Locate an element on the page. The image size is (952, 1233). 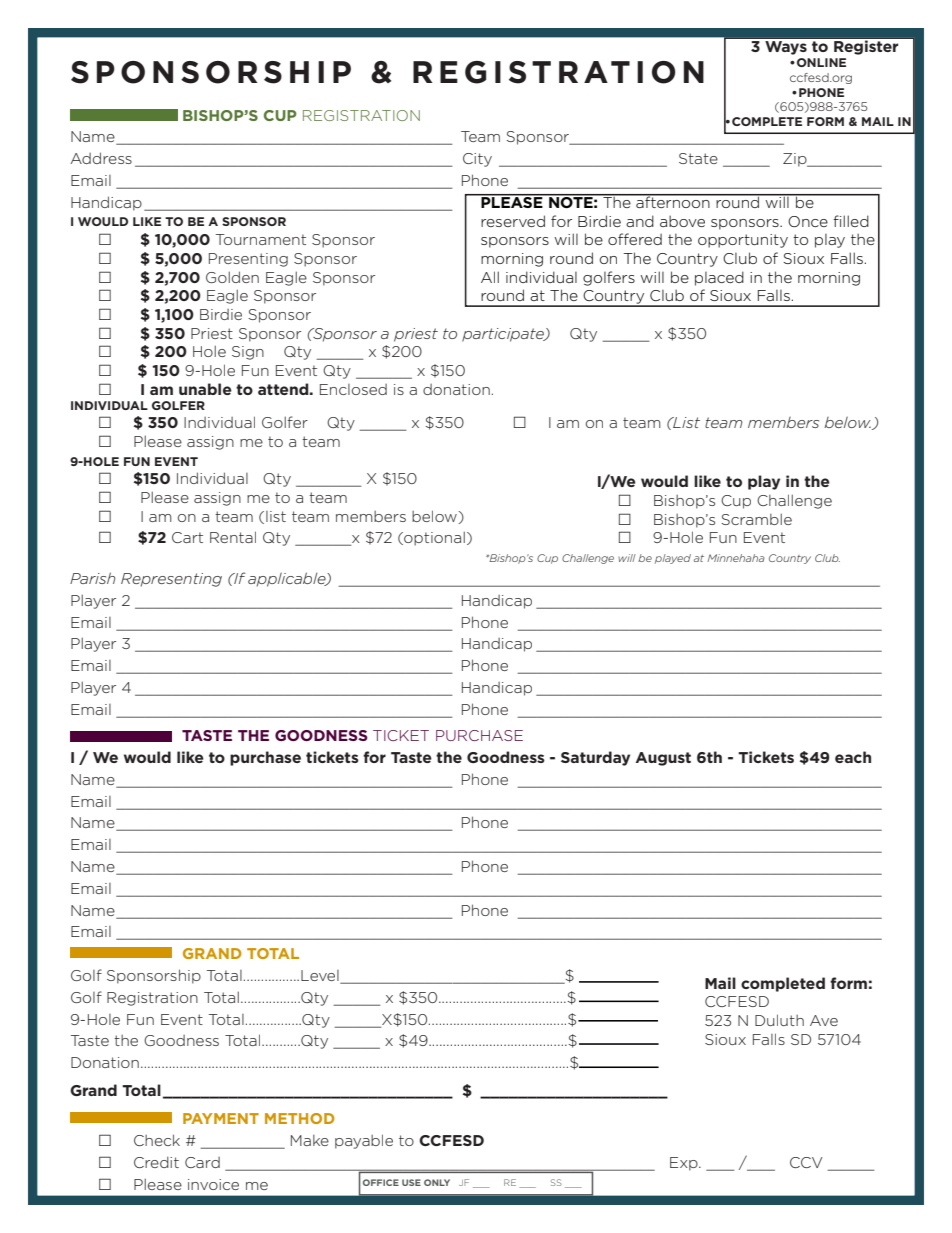
Scramble is located at coordinates (756, 519).
